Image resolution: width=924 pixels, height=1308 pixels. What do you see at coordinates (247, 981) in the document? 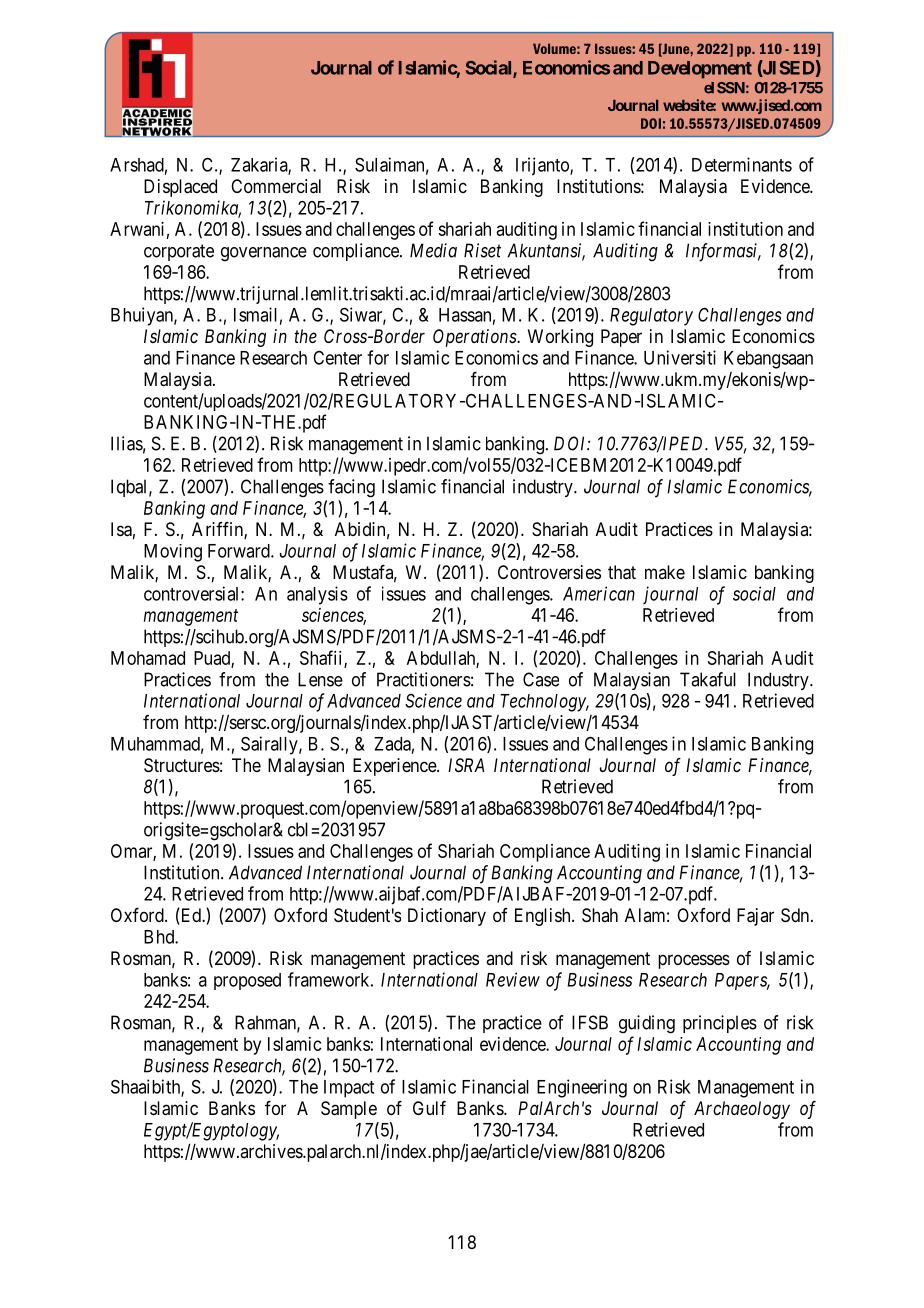
I see `proposed` at bounding box center [247, 981].
